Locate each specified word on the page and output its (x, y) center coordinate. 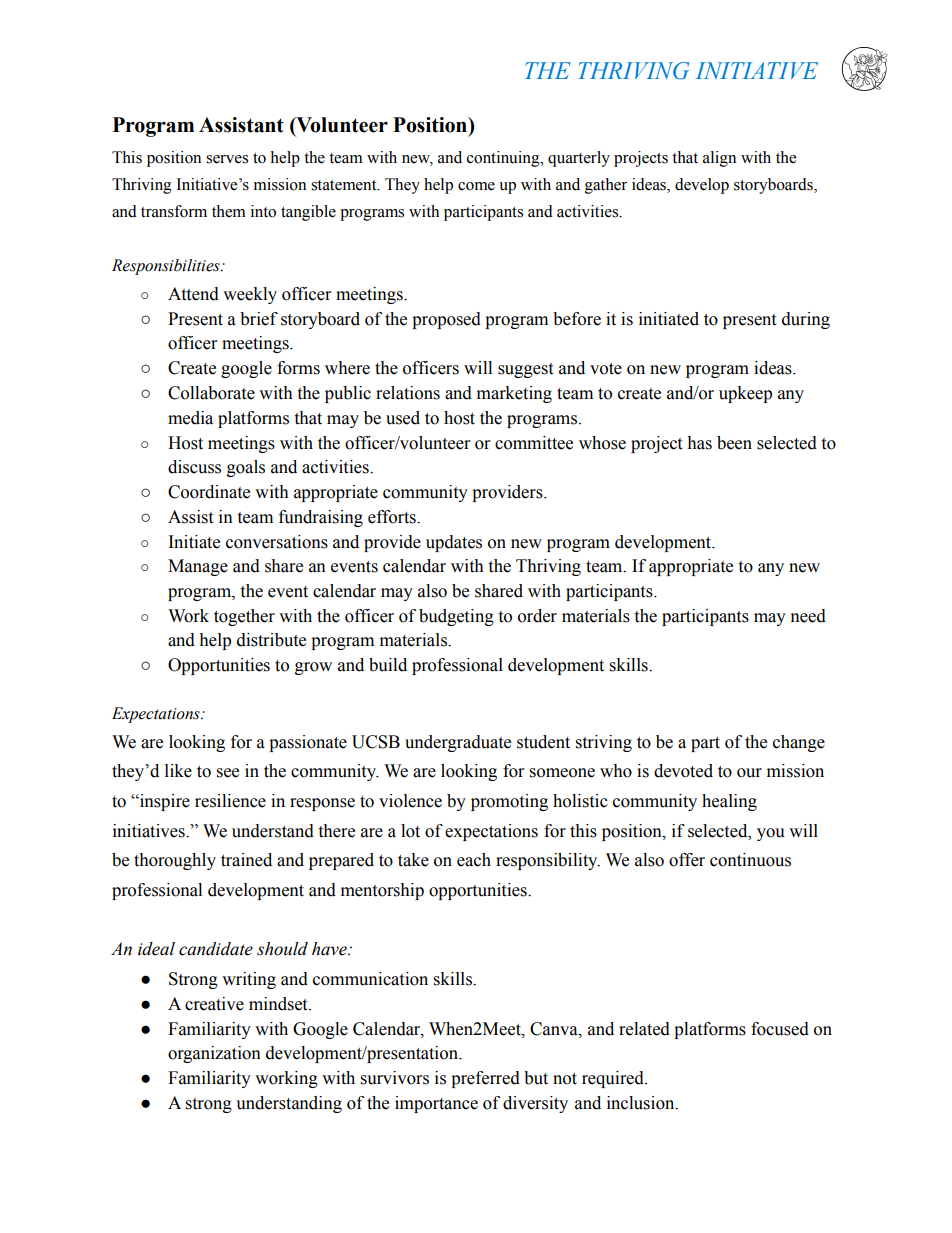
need (808, 616)
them (229, 211)
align (719, 159)
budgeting (456, 617)
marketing (514, 394)
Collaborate (211, 393)
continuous (750, 860)
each (474, 860)
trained (246, 860)
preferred (485, 1079)
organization (214, 1054)
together (244, 617)
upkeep (745, 394)
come (476, 186)
